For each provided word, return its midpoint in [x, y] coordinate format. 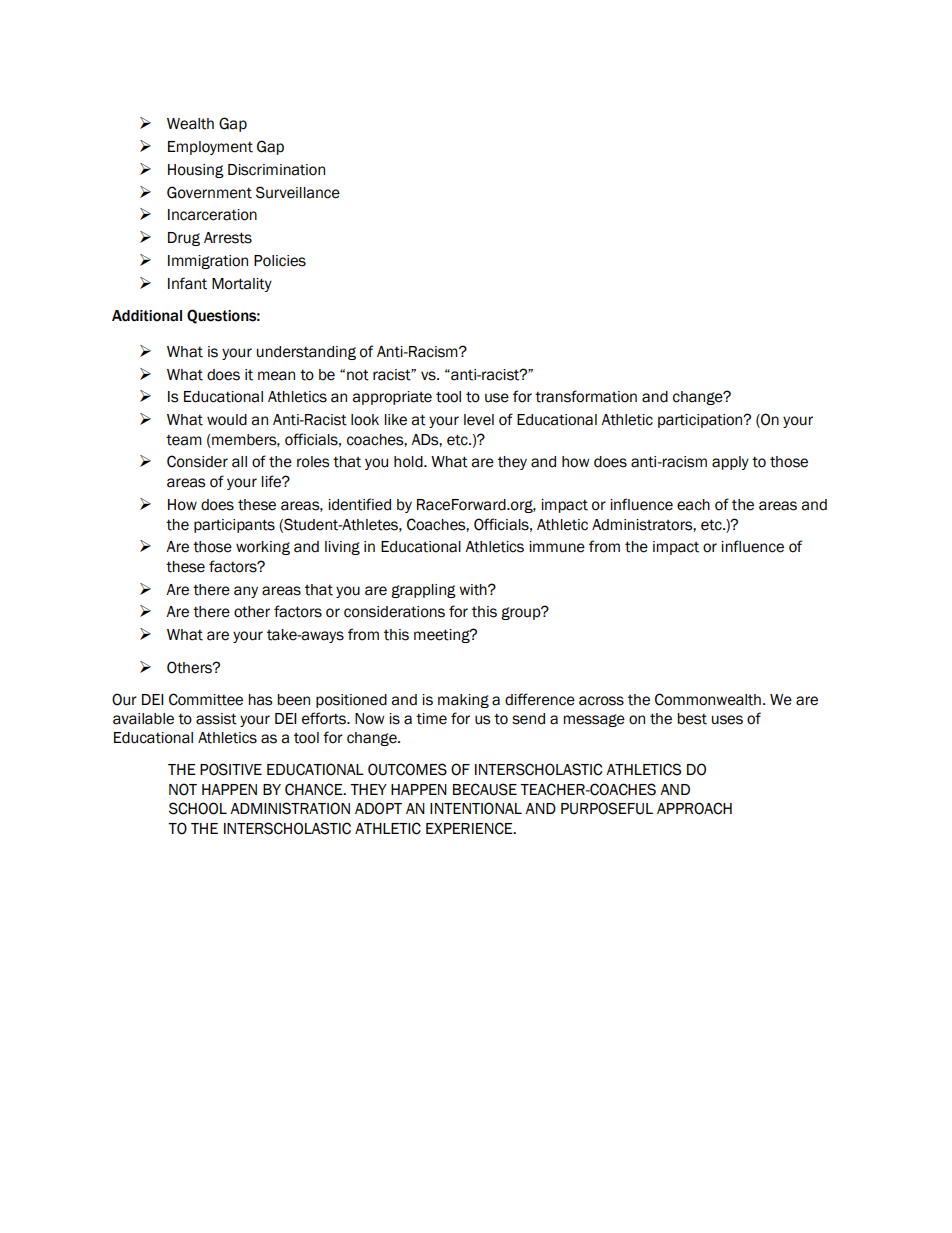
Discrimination [276, 170]
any [246, 592]
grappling [423, 591]
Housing [196, 171]
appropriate [392, 398]
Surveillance [298, 192]
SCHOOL [198, 808]
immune [557, 547]
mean [276, 376]
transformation [586, 396]
